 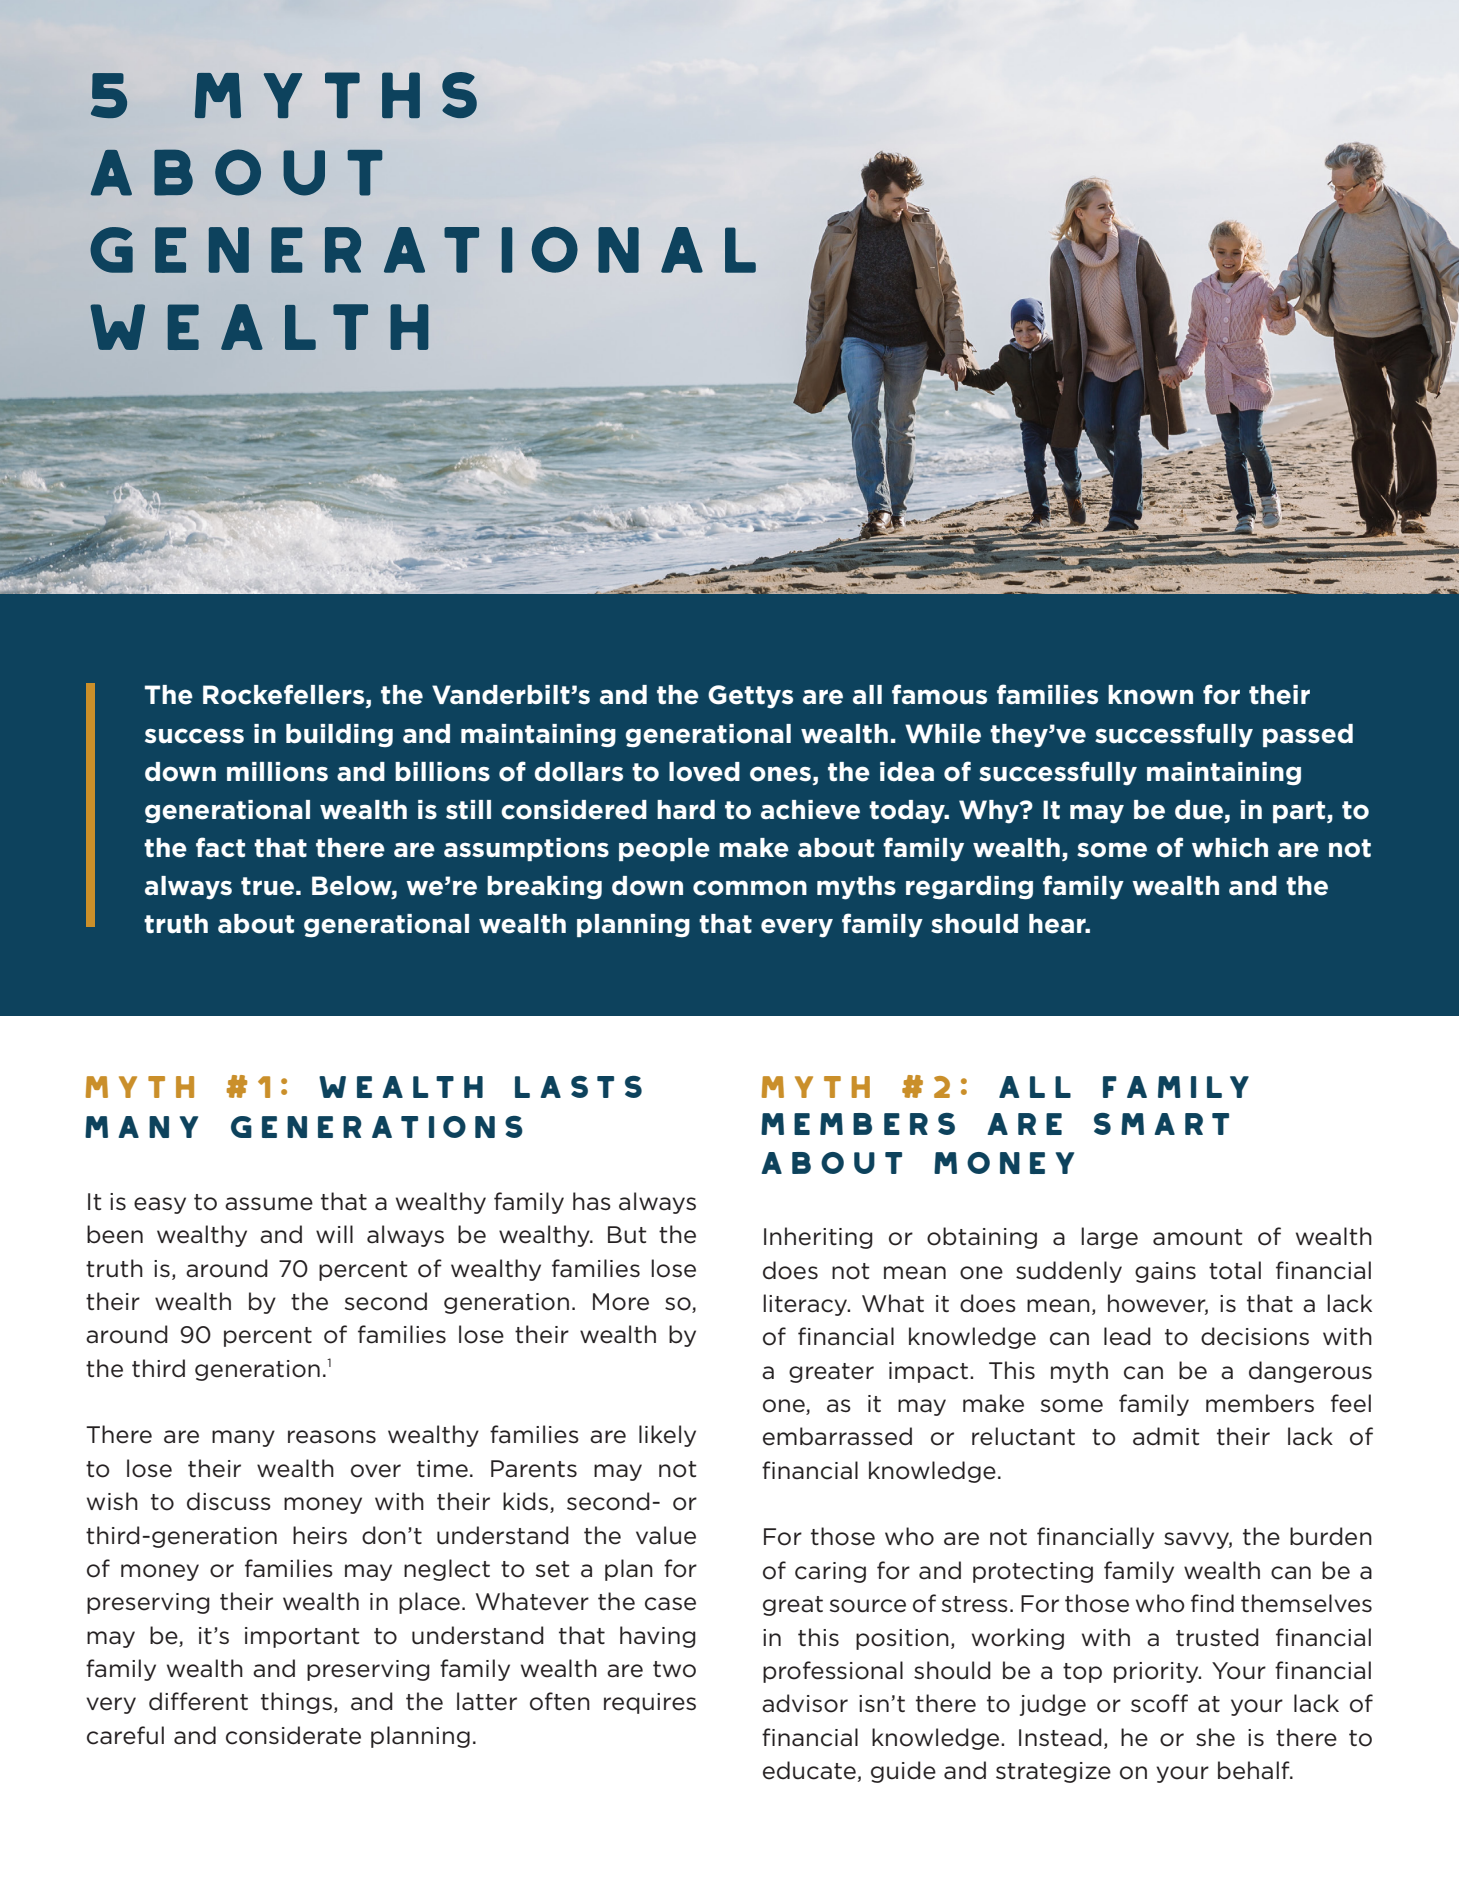 I want to click on known, so click(x=1150, y=695).
